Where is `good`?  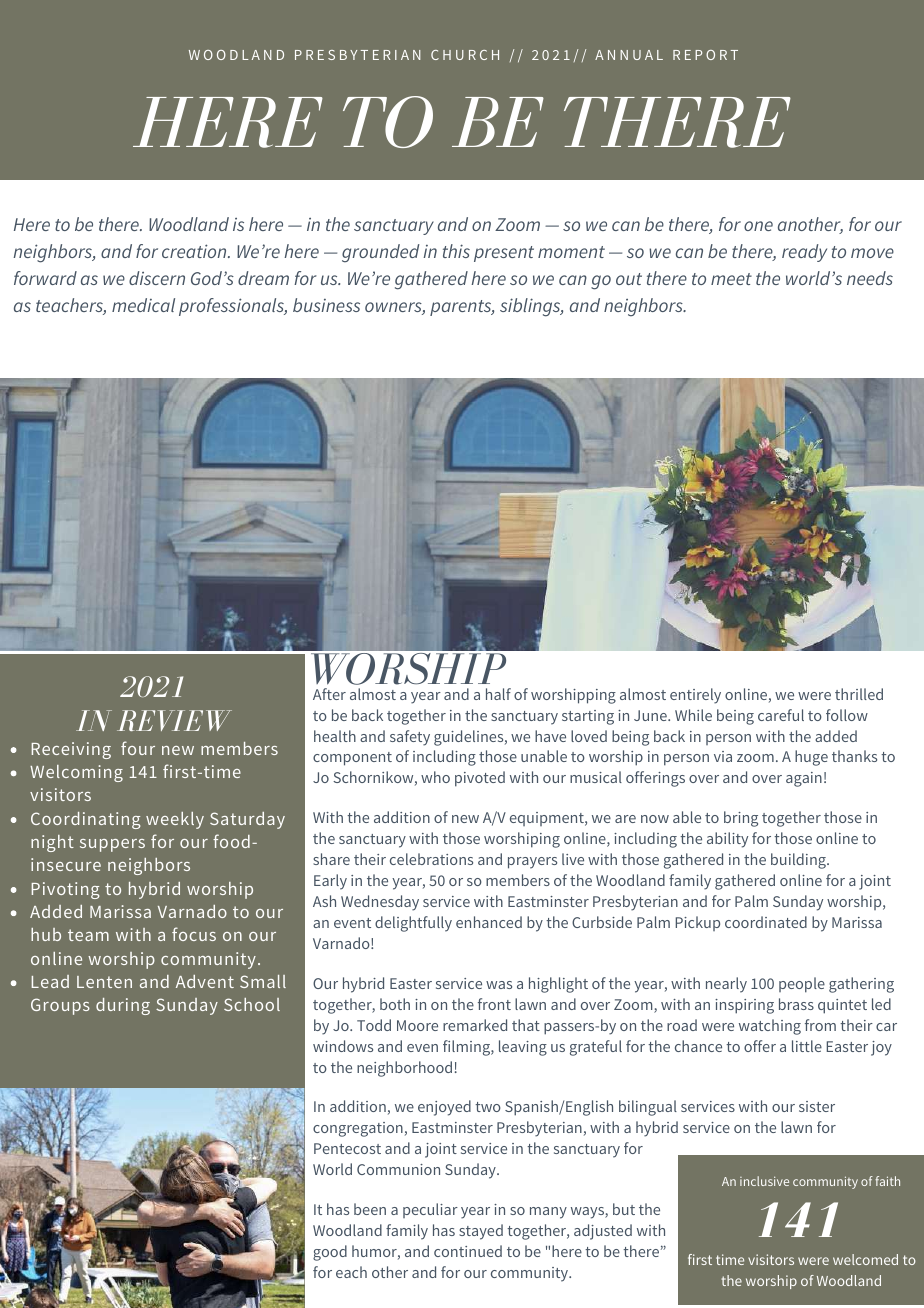 good is located at coordinates (330, 1253).
